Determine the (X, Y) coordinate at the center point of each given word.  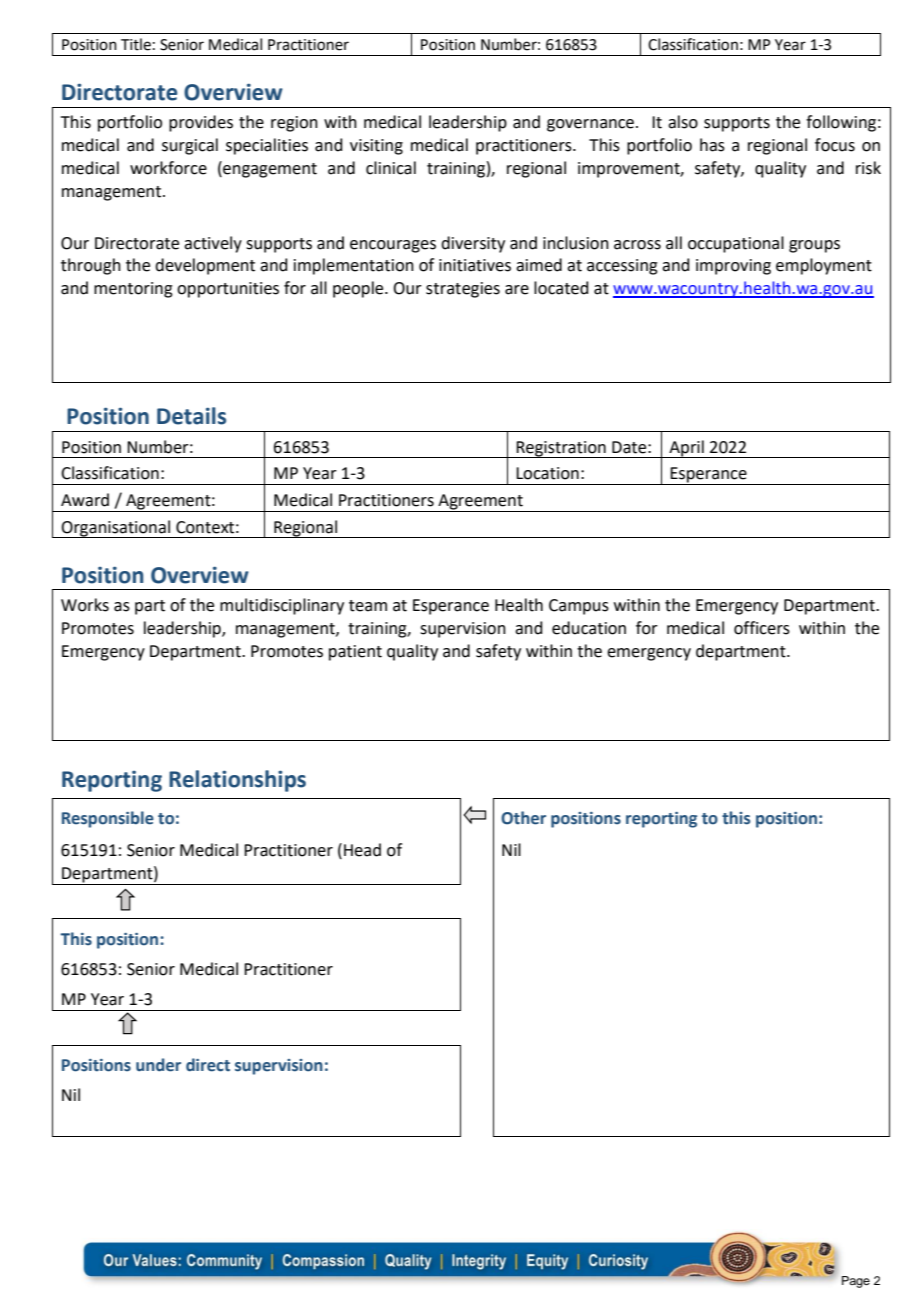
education (589, 628)
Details (191, 416)
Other (523, 818)
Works (85, 605)
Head (362, 850)
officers (762, 628)
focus (835, 145)
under (158, 1065)
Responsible (108, 819)
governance (590, 125)
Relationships (237, 781)
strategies (463, 290)
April (686, 449)
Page (856, 1282)
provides (201, 123)
